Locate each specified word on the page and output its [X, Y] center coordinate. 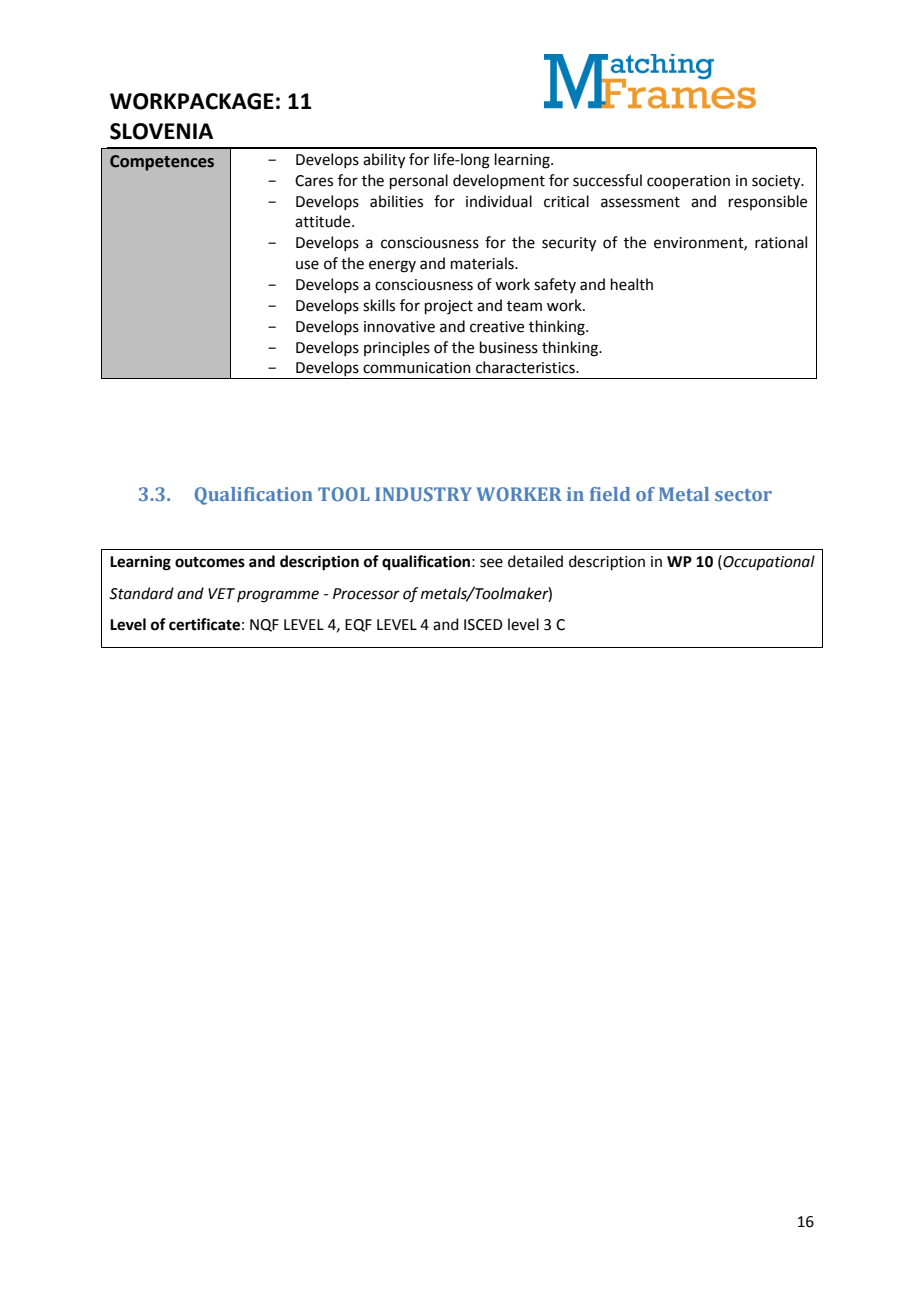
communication [417, 368]
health [632, 284]
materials [483, 263]
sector [743, 495]
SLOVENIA [161, 131]
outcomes [210, 562]
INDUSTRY [423, 494]
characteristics [526, 367]
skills [379, 305]
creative [497, 327]
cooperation [688, 182]
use [307, 265]
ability [384, 161]
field [610, 494]
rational [781, 242]
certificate [204, 624]
